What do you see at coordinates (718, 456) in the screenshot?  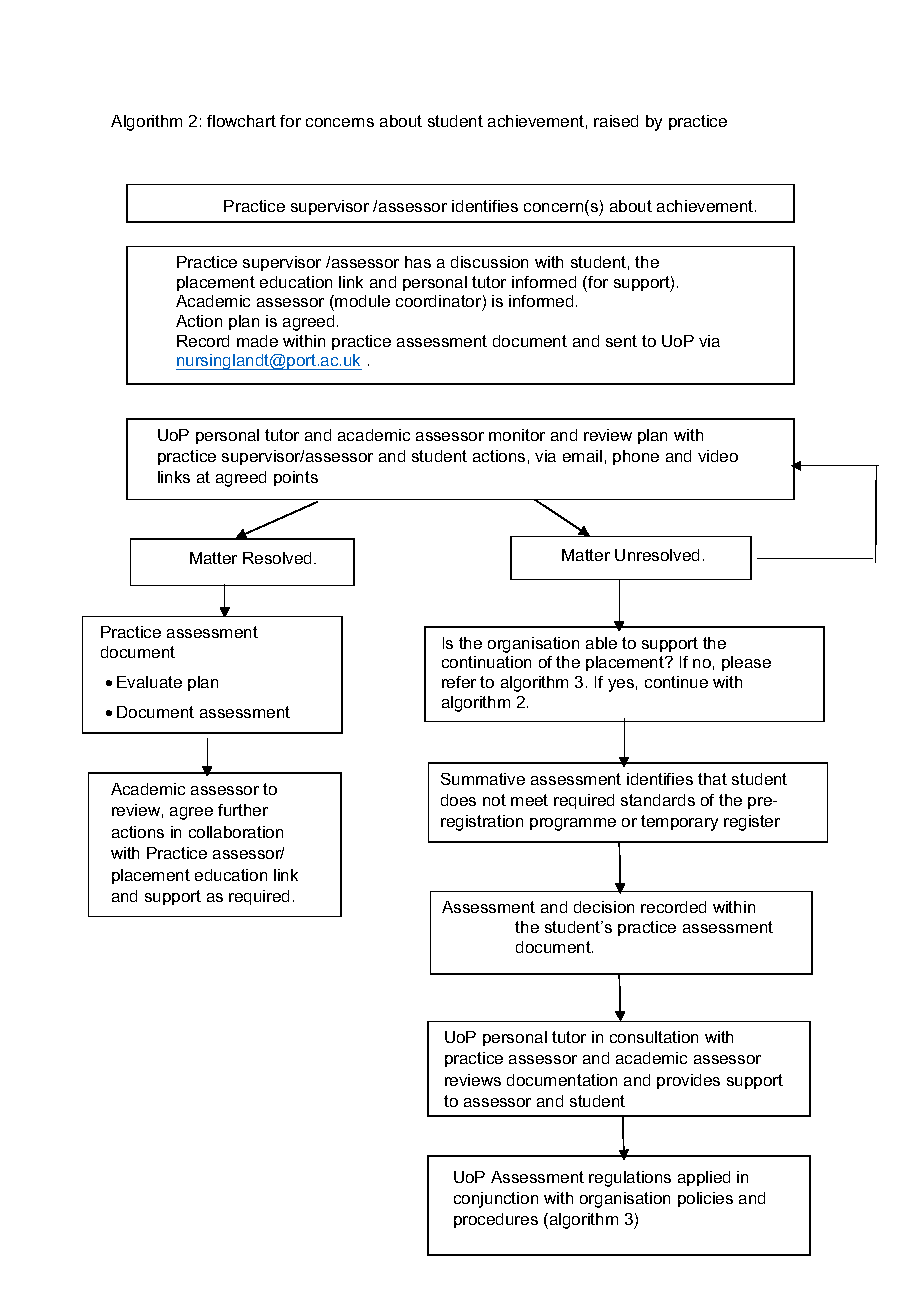 I see `video` at bounding box center [718, 456].
